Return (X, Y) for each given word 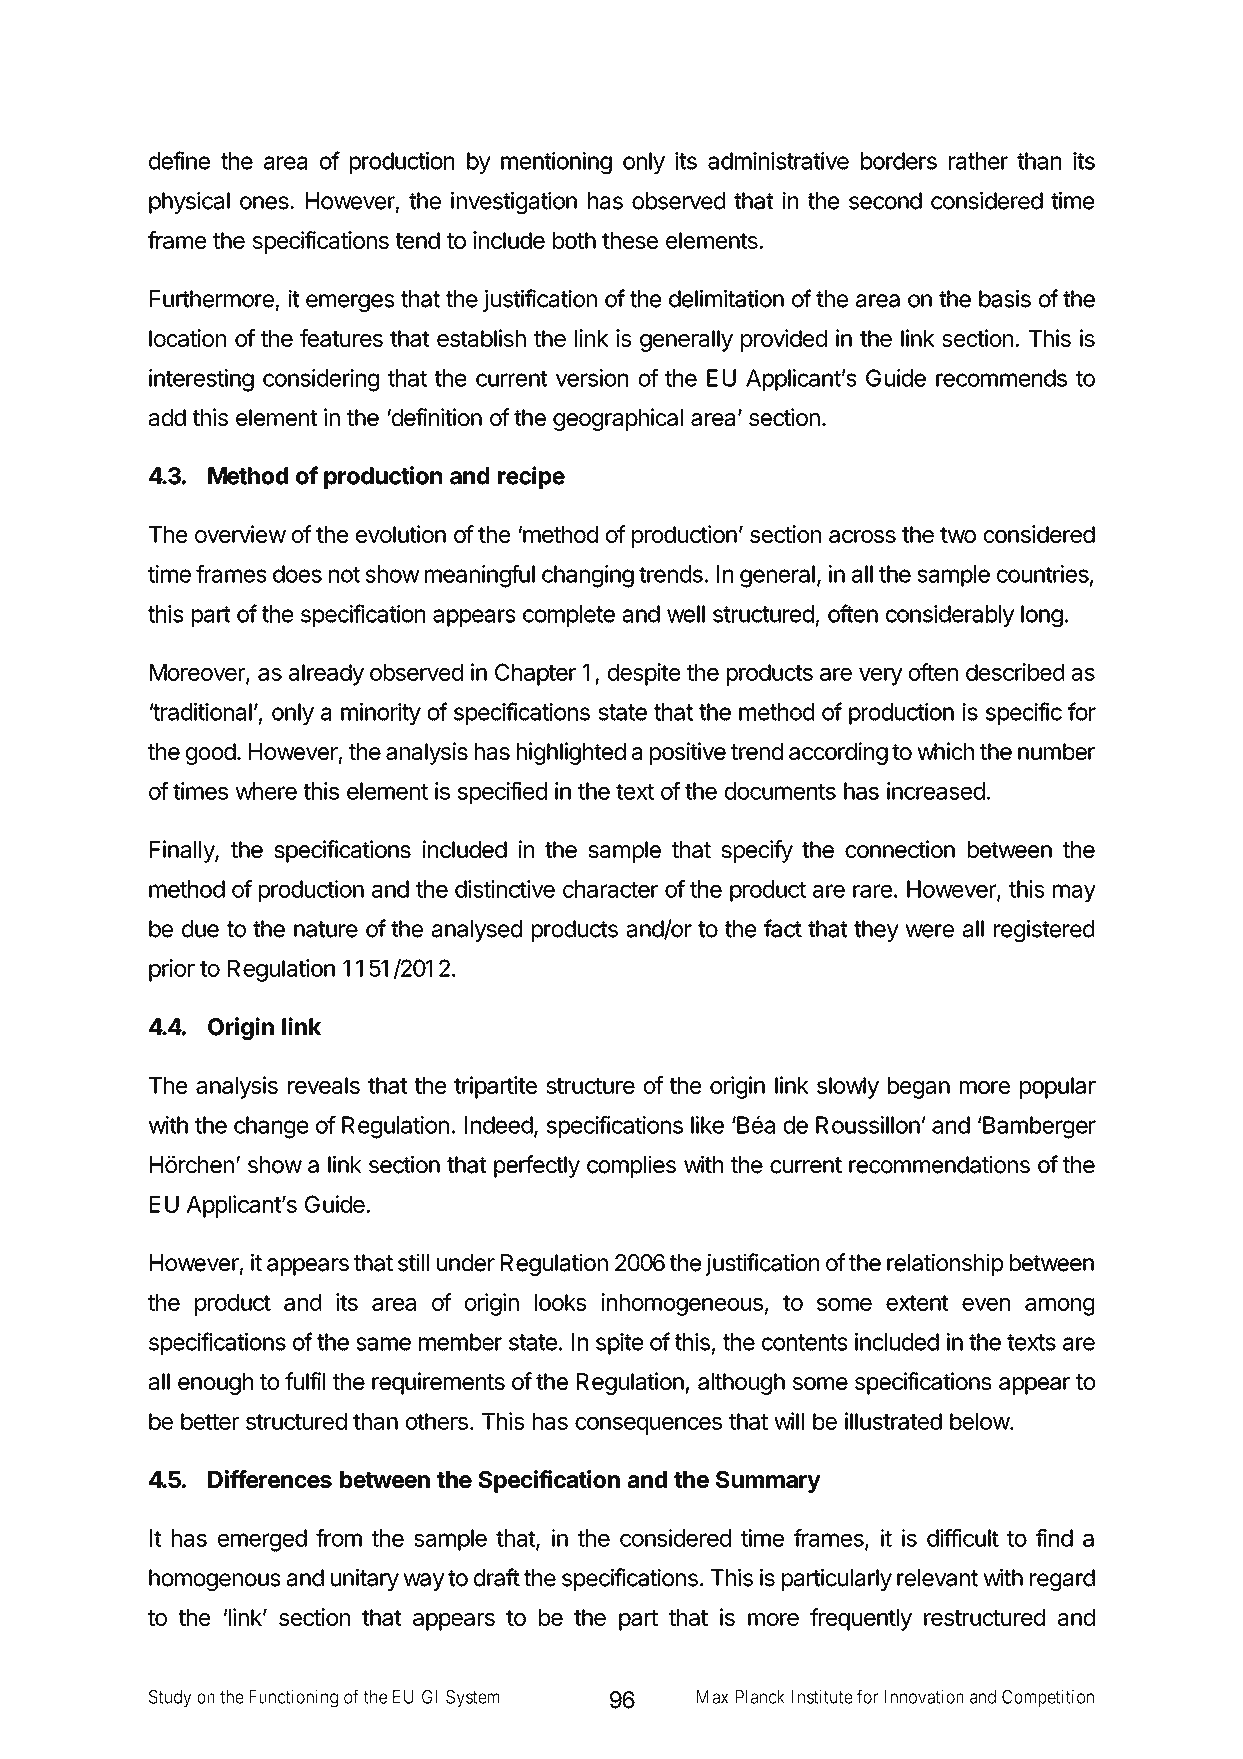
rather (978, 161)
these (630, 240)
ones (264, 203)
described (1015, 672)
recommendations (939, 1164)
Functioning (293, 1698)
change (271, 1127)
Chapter (535, 674)
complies (631, 1166)
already (326, 675)
